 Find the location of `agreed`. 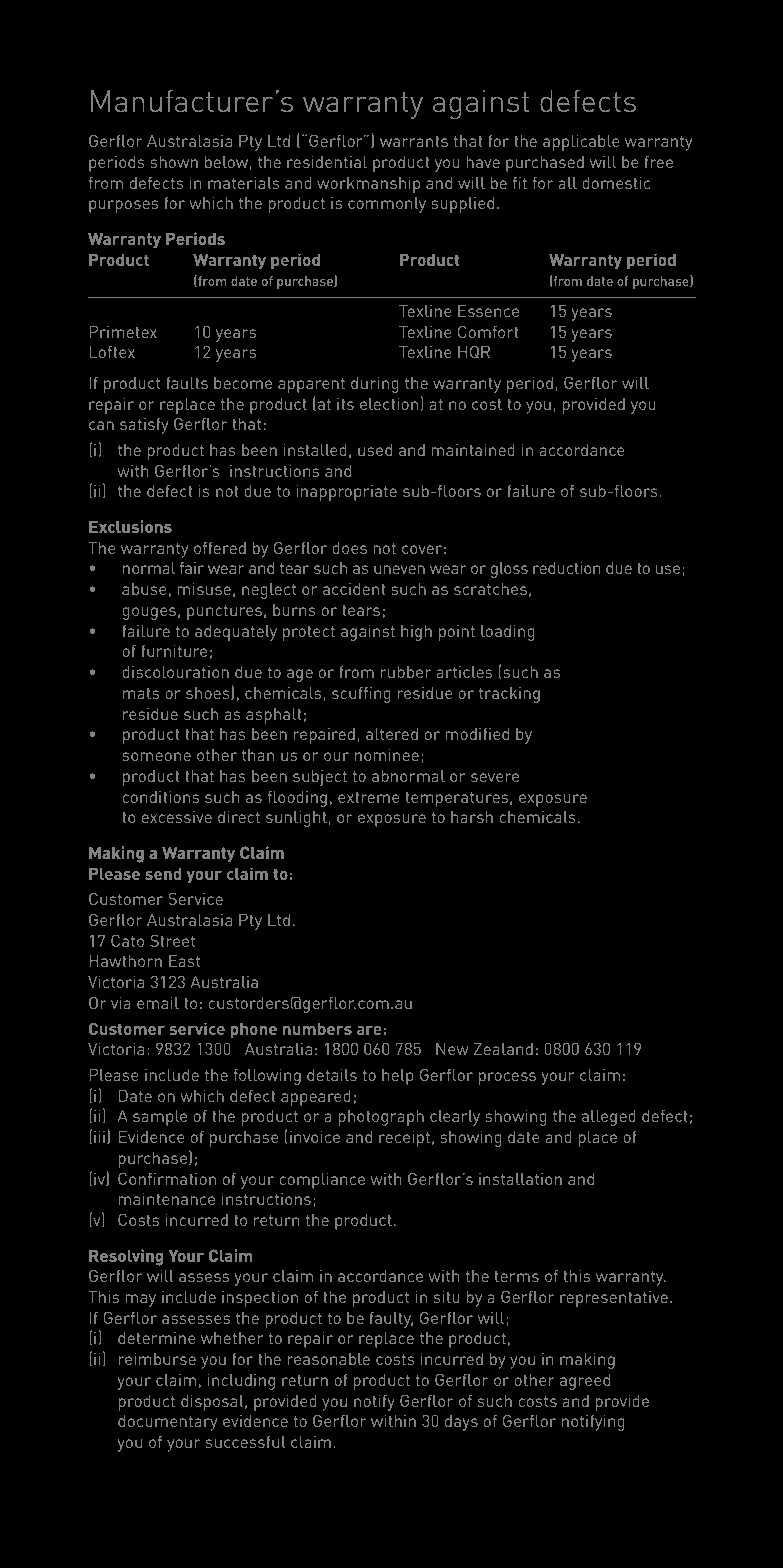

agreed is located at coordinates (585, 1382).
